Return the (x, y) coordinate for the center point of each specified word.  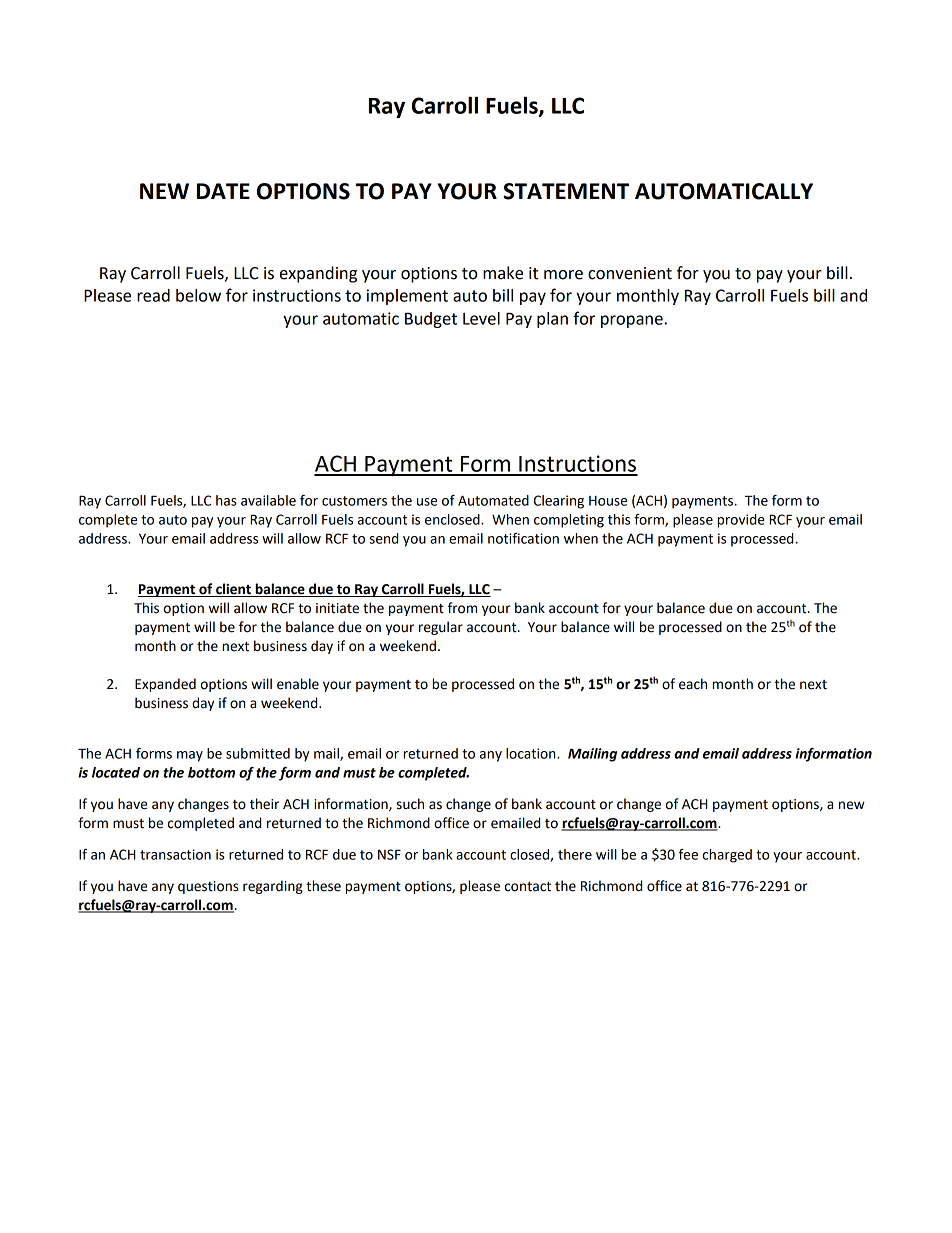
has (226, 500)
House (608, 501)
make (503, 273)
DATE (223, 191)
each (693, 684)
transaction (175, 854)
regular (441, 628)
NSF (389, 854)
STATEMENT (566, 191)
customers (354, 501)
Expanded (165, 685)
